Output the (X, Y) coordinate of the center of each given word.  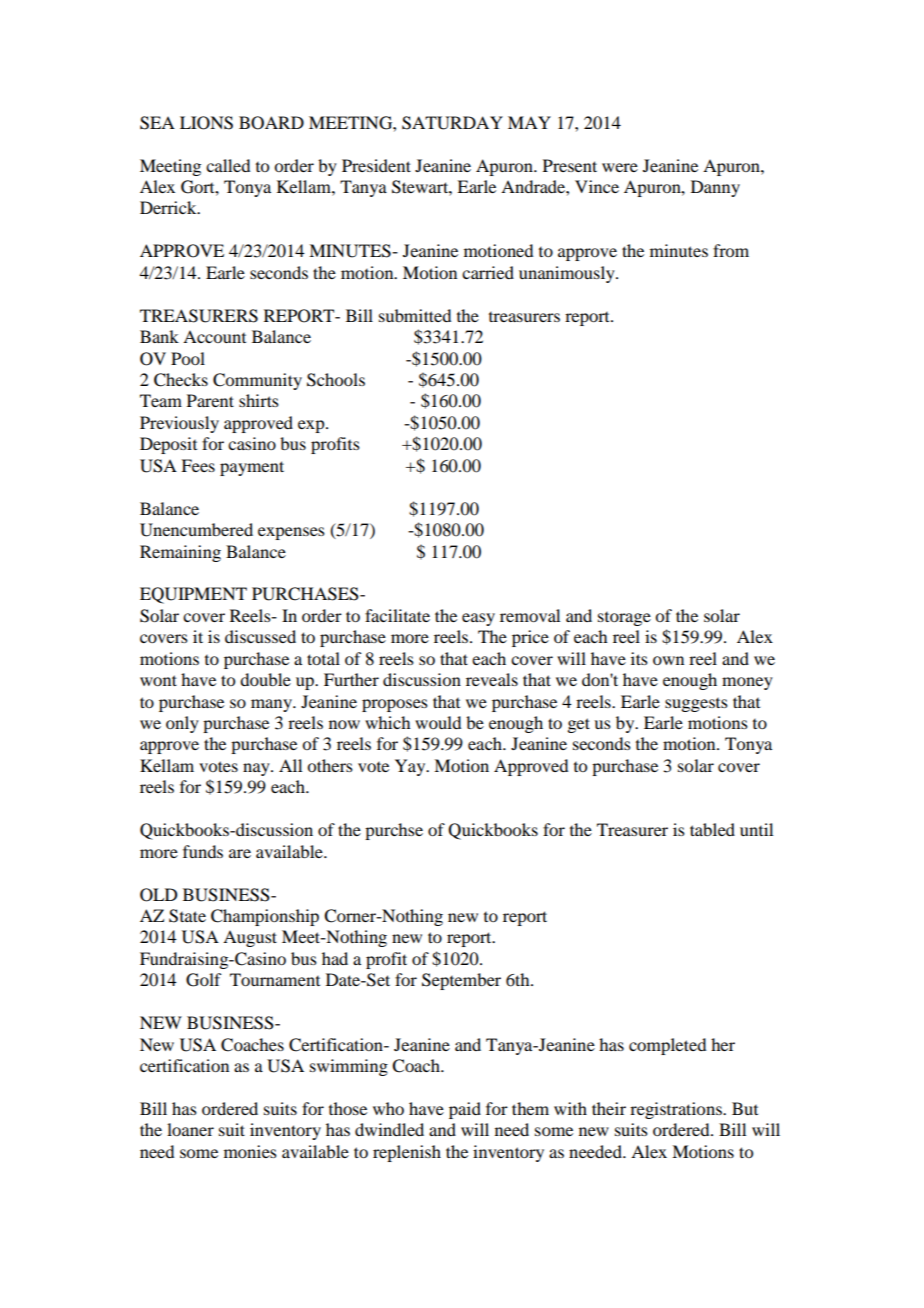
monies (250, 1151)
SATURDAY (452, 123)
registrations (677, 1110)
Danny (715, 188)
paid (465, 1110)
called (228, 165)
